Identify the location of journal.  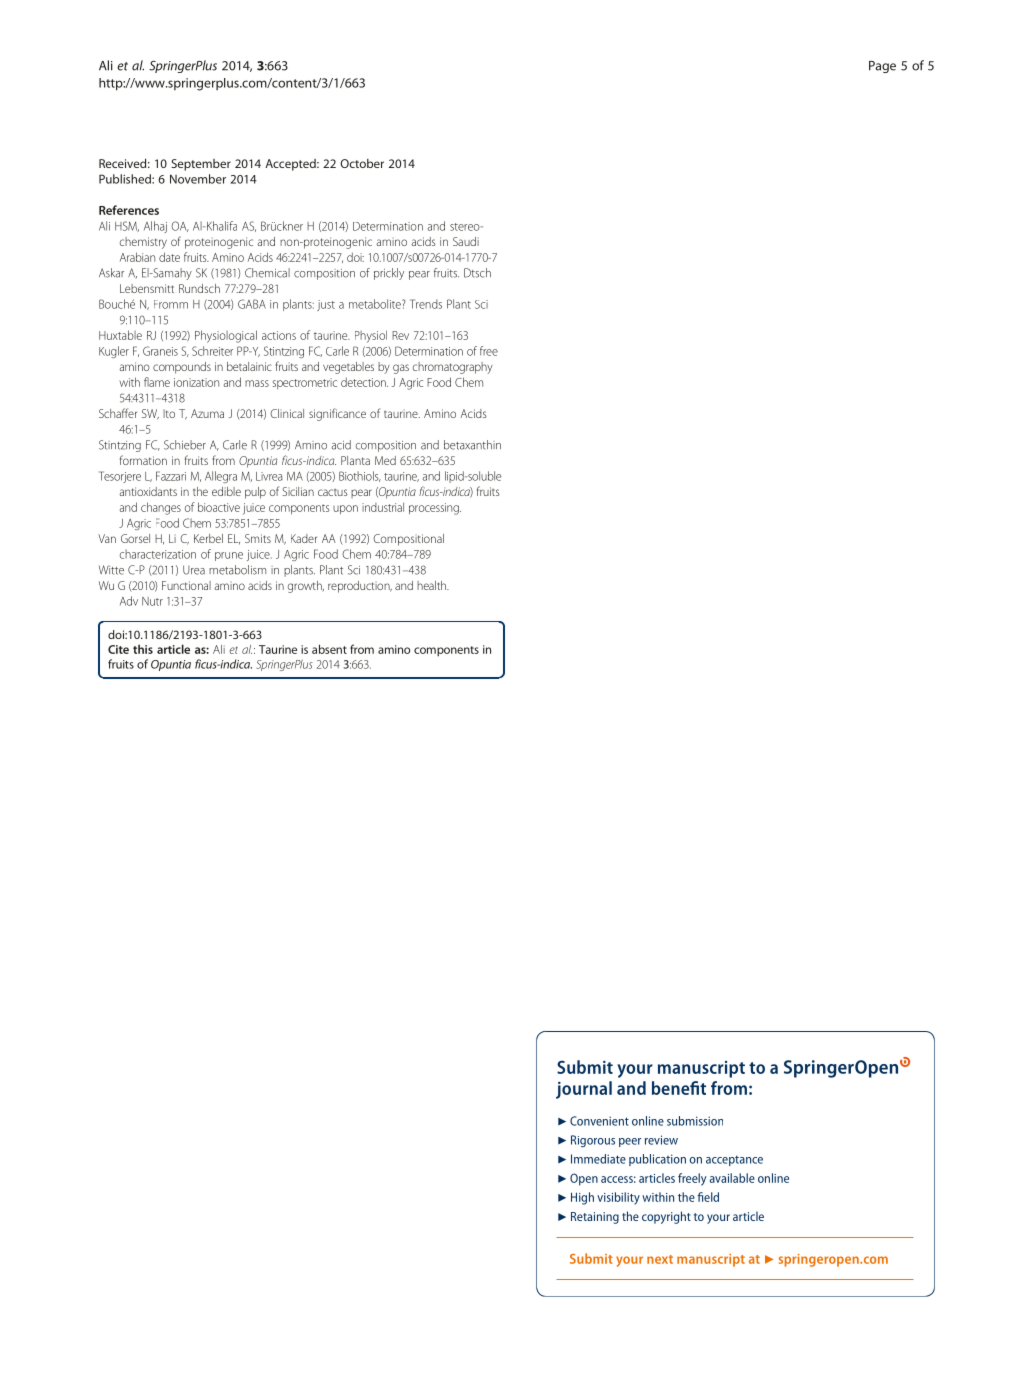
(584, 1090).
